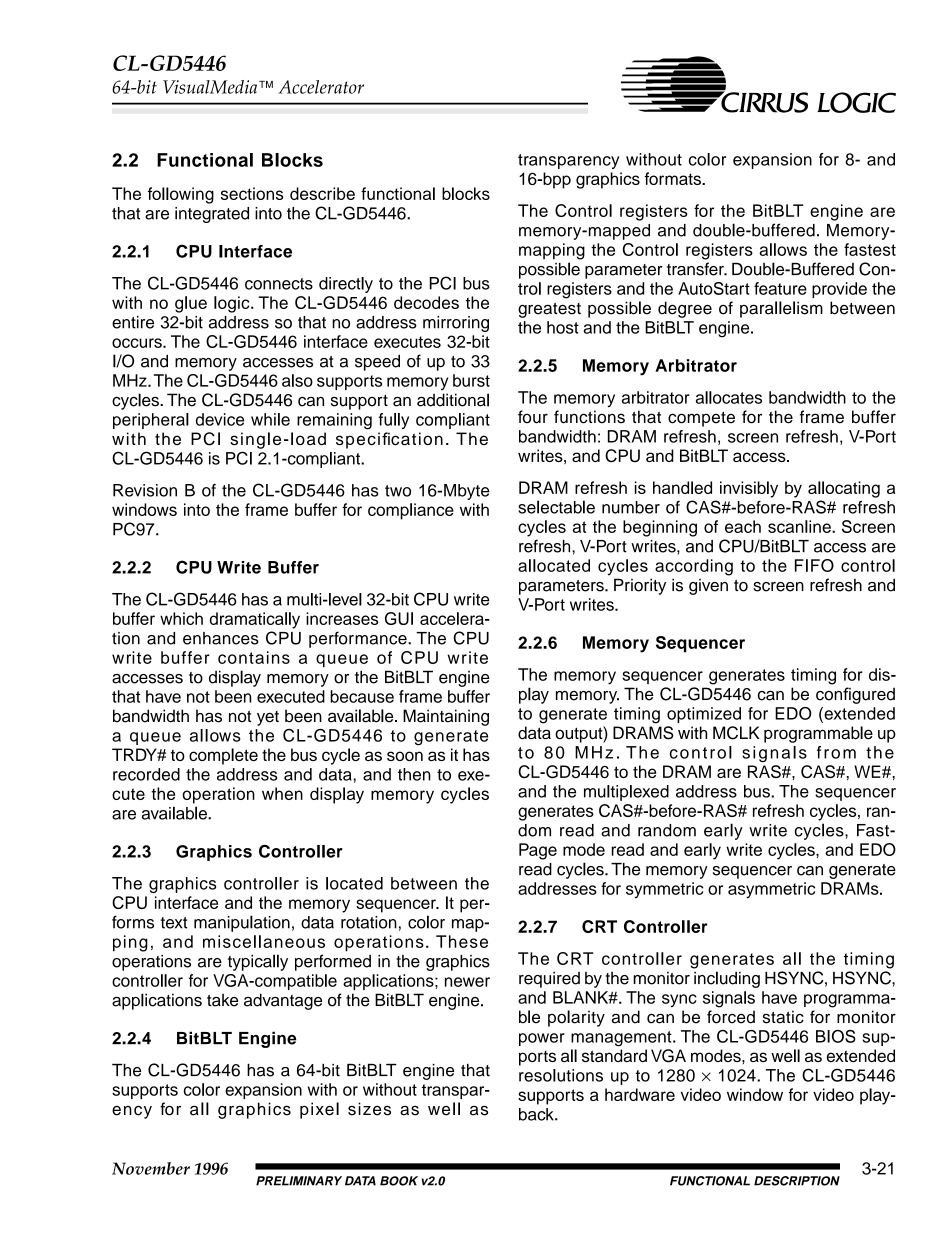 The image size is (952, 1233). Describe the element at coordinates (426, 302) in the document. I see `decodes` at that location.
